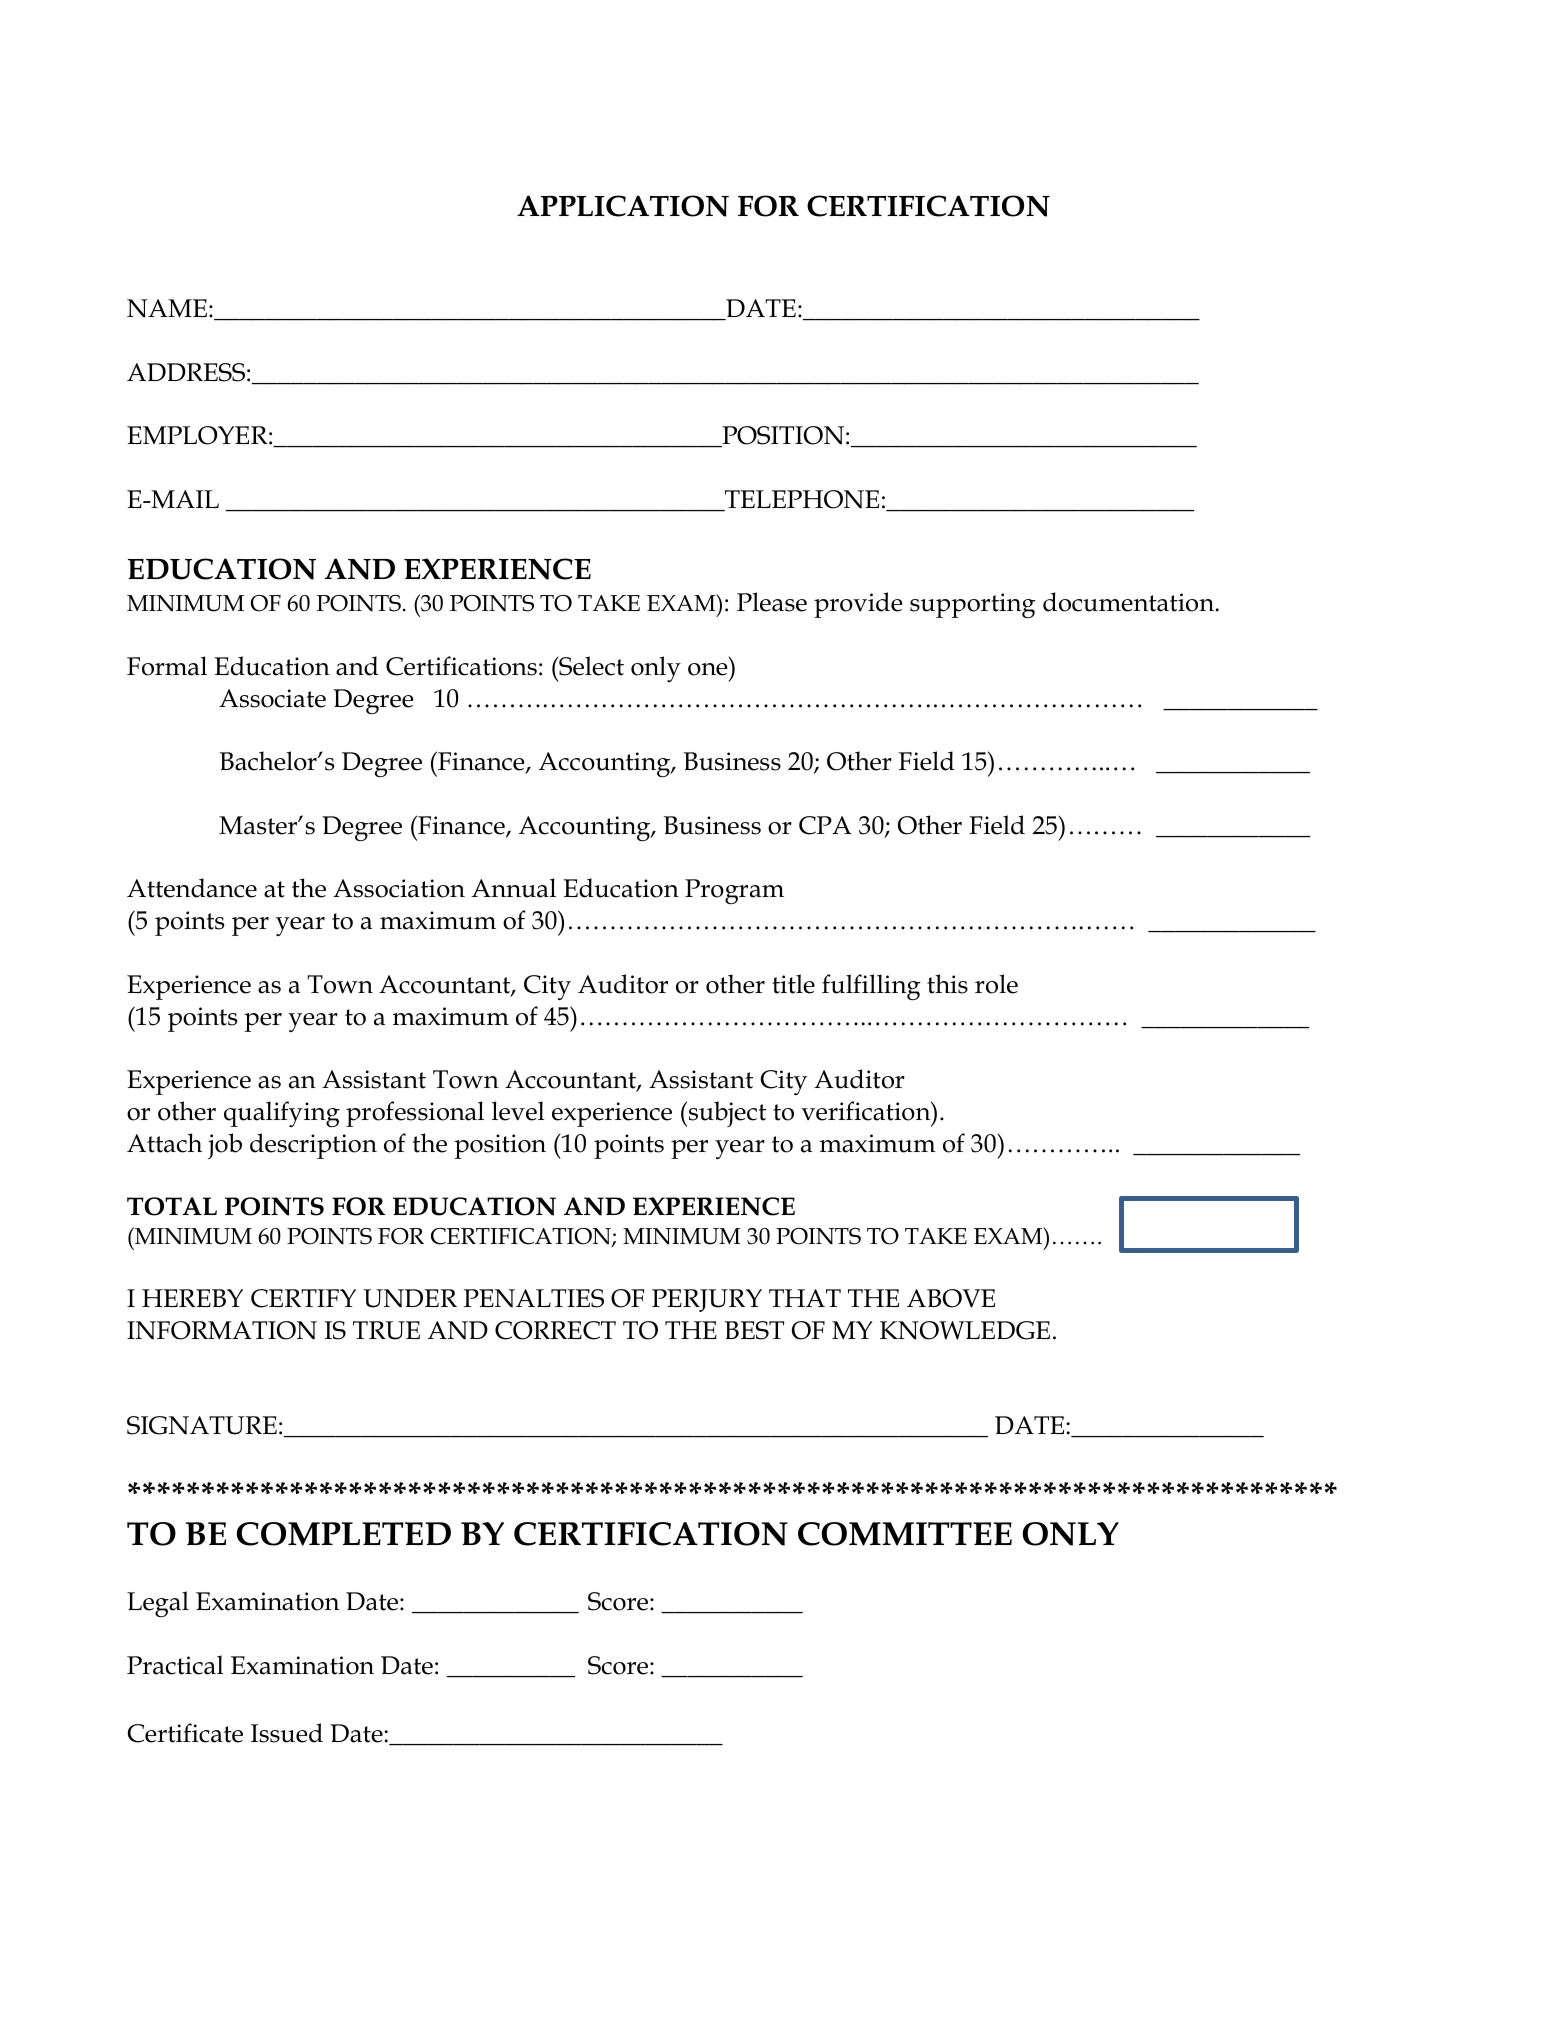 The width and height of the page is (1567, 2028). What do you see at coordinates (772, 602) in the page?
I see `Please` at bounding box center [772, 602].
